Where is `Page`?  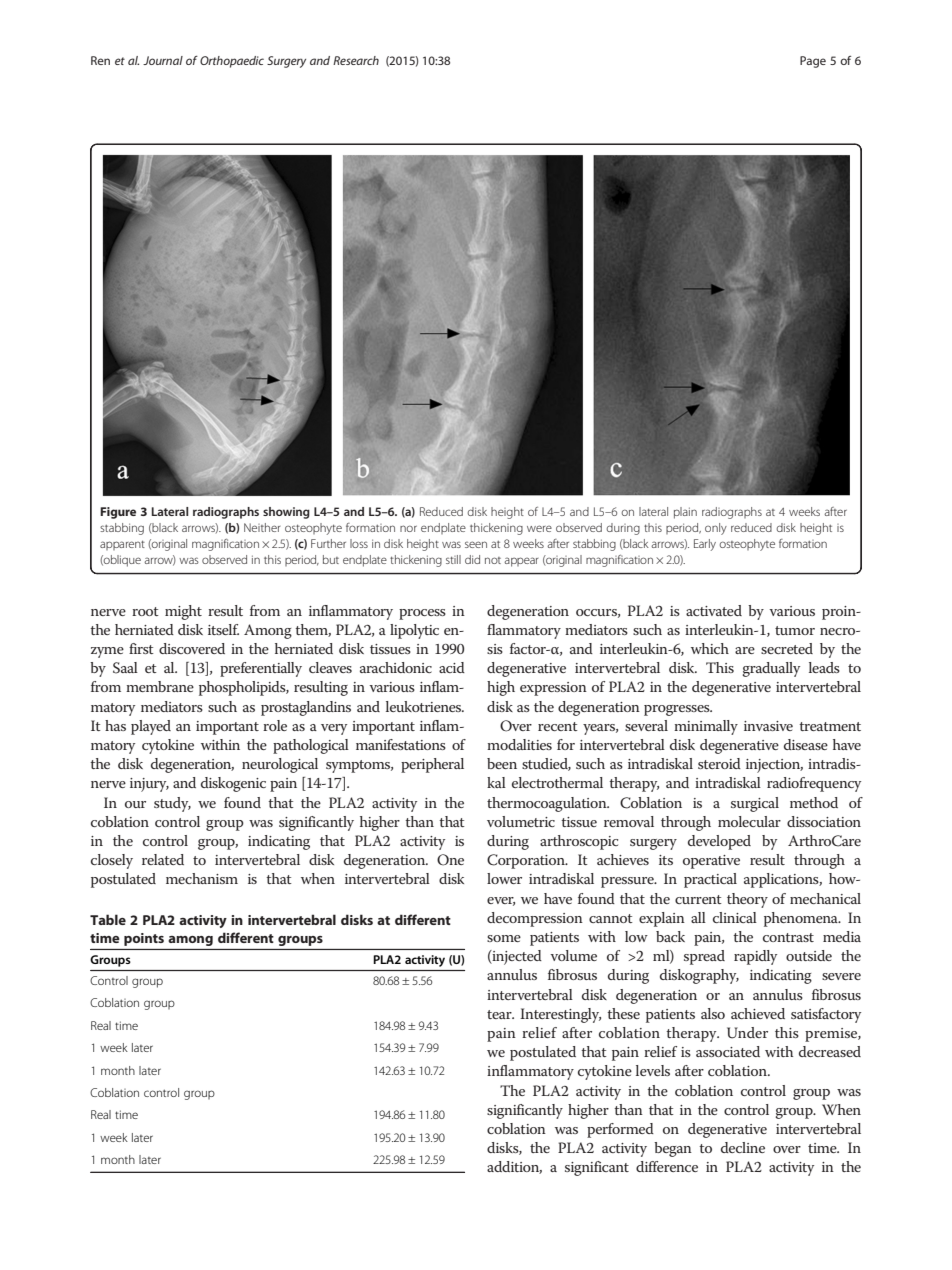
Page is located at coordinates (813, 62).
